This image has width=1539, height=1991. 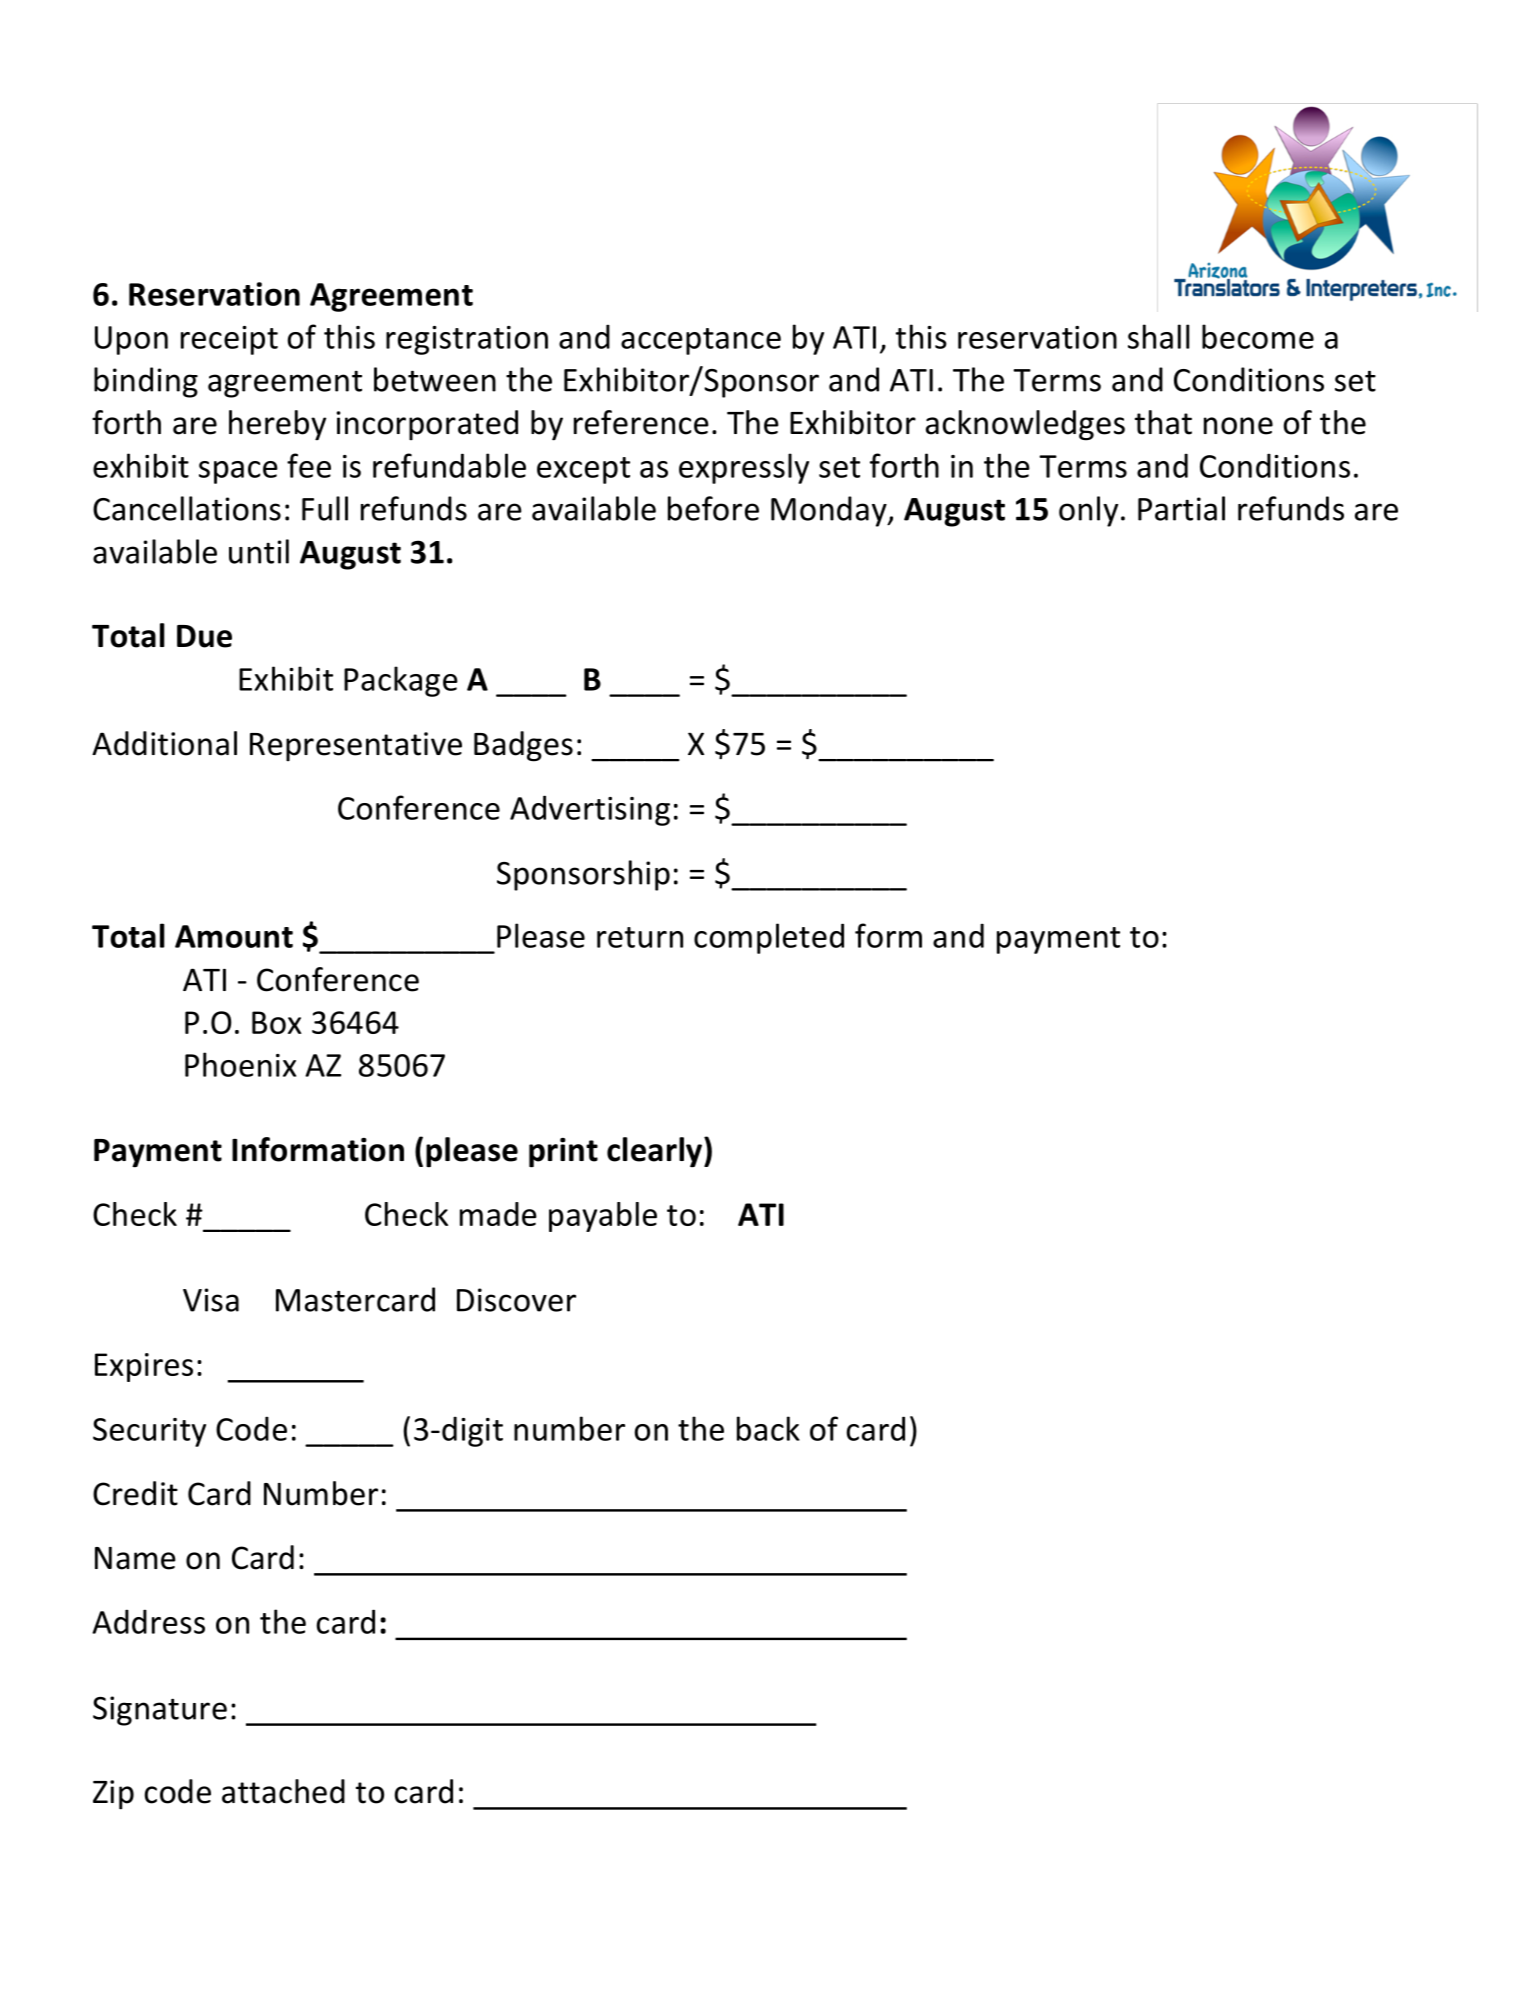 What do you see at coordinates (603, 1217) in the image?
I see `payable` at bounding box center [603, 1217].
